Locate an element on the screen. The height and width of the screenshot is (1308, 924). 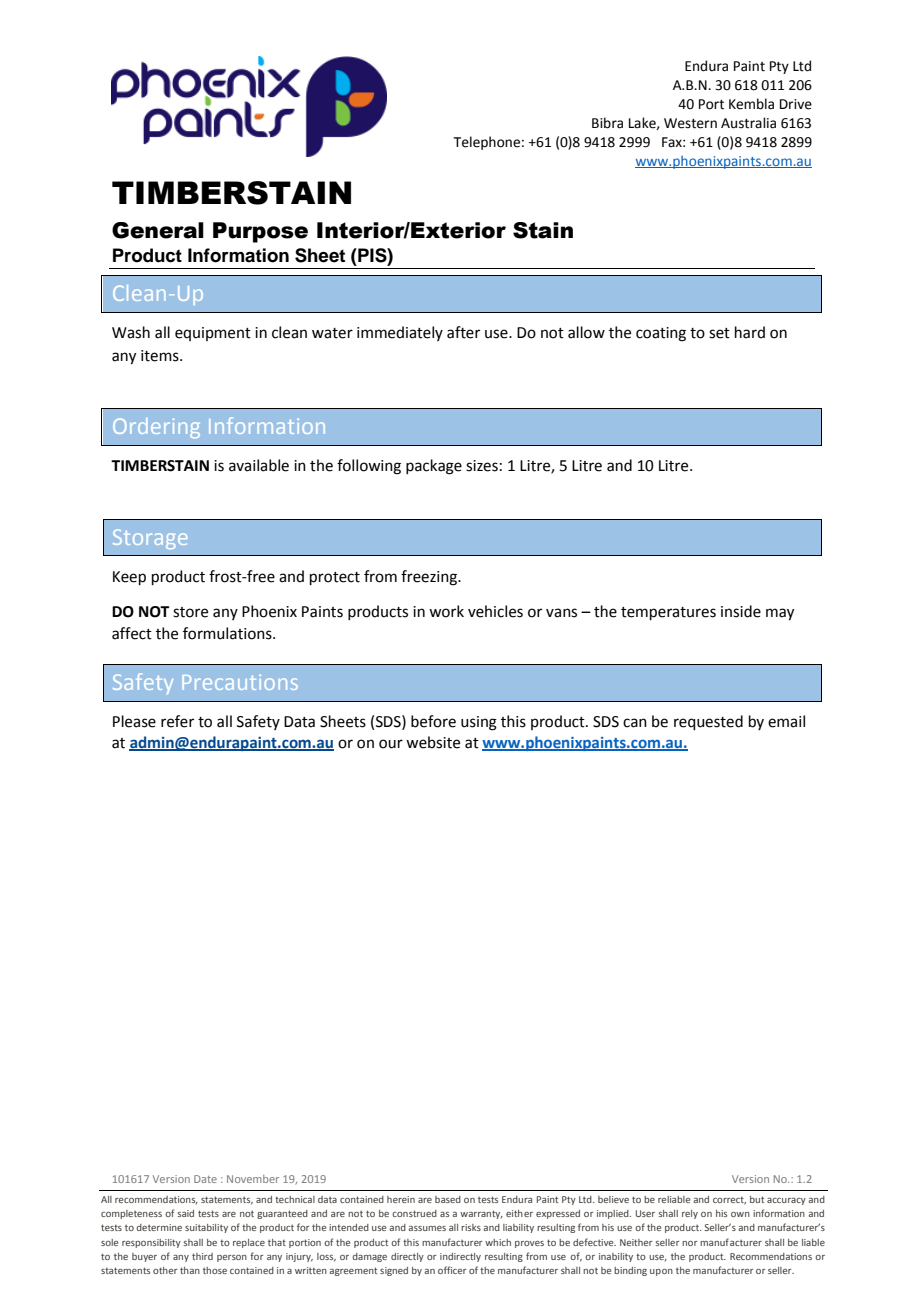
nor is located at coordinates (689, 1243).
